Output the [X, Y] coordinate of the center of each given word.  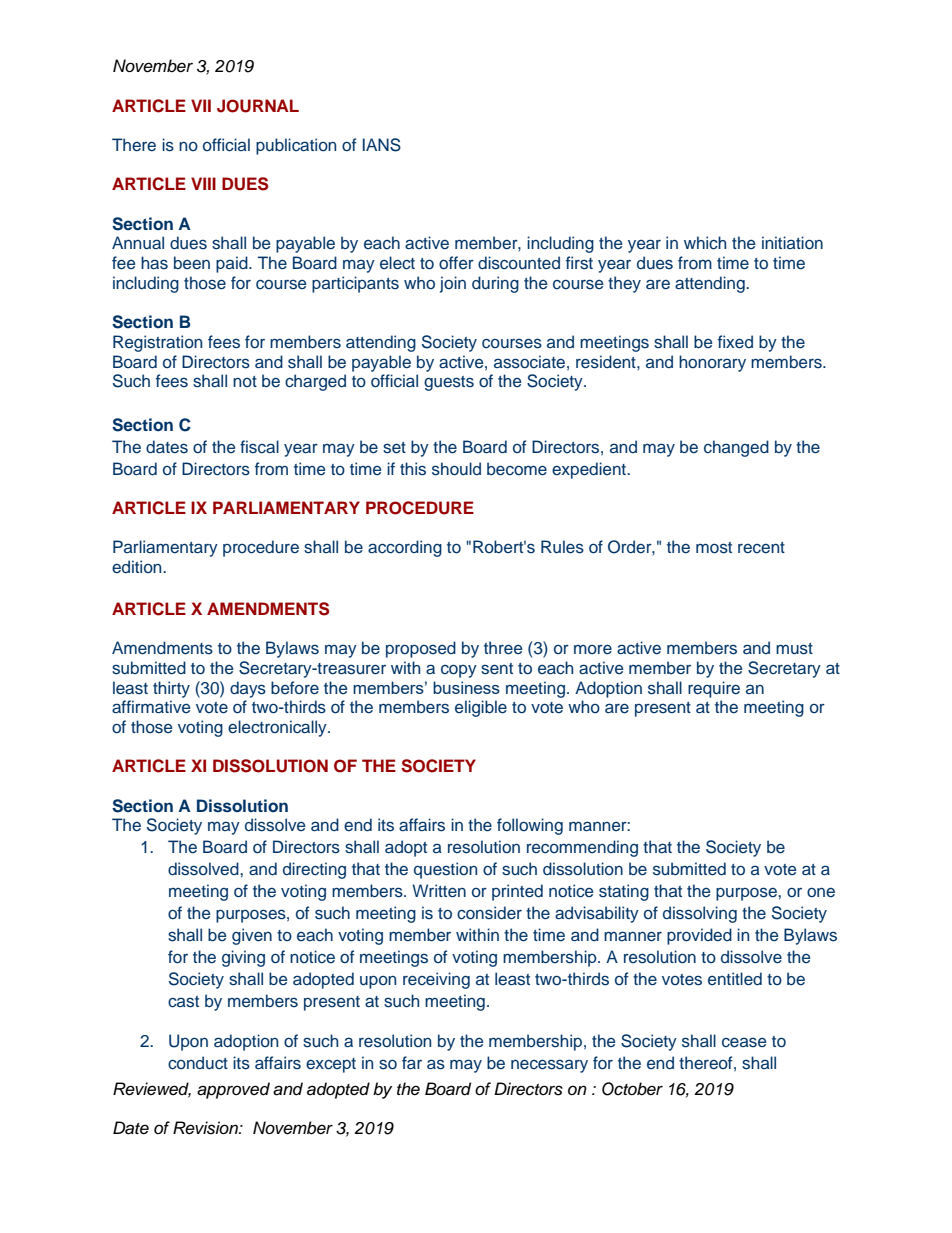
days [248, 689]
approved [233, 1090]
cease [744, 1042]
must [794, 649]
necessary [549, 1066]
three [503, 648]
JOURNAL [258, 106]
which [705, 243]
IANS [382, 145]
